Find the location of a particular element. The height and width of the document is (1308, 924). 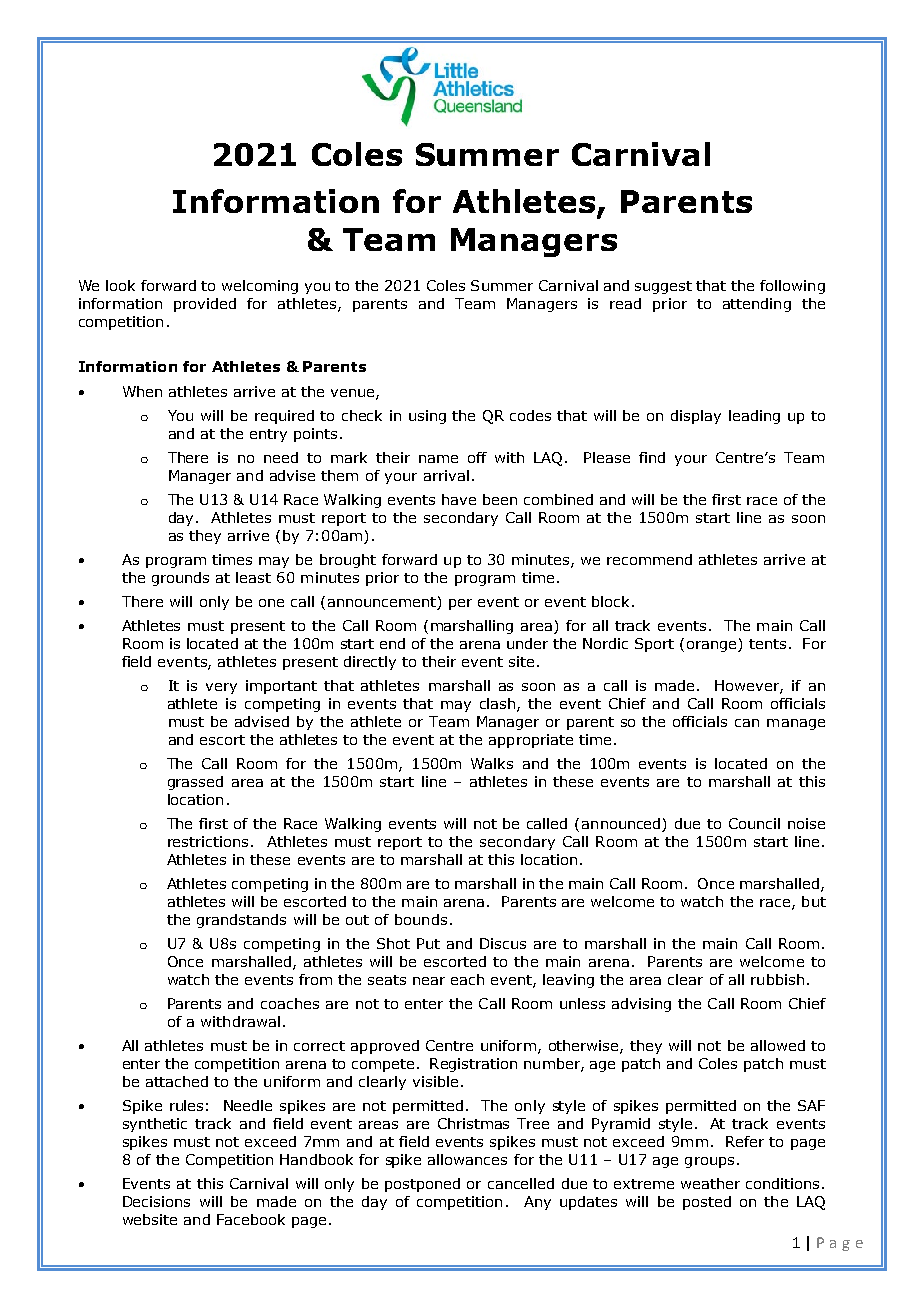

attending is located at coordinates (757, 305).
